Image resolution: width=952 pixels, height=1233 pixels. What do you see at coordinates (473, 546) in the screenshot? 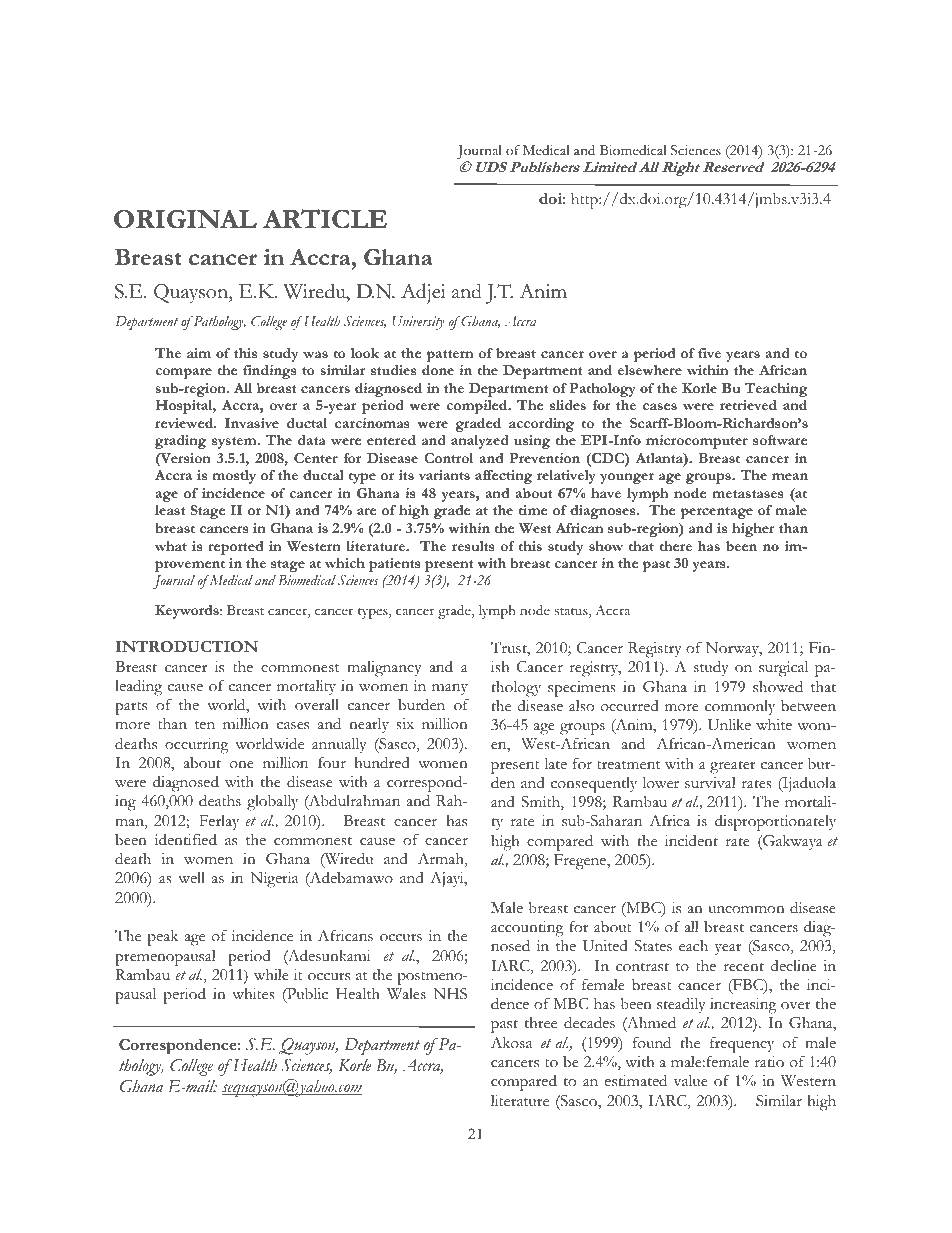
I see `results` at bounding box center [473, 546].
